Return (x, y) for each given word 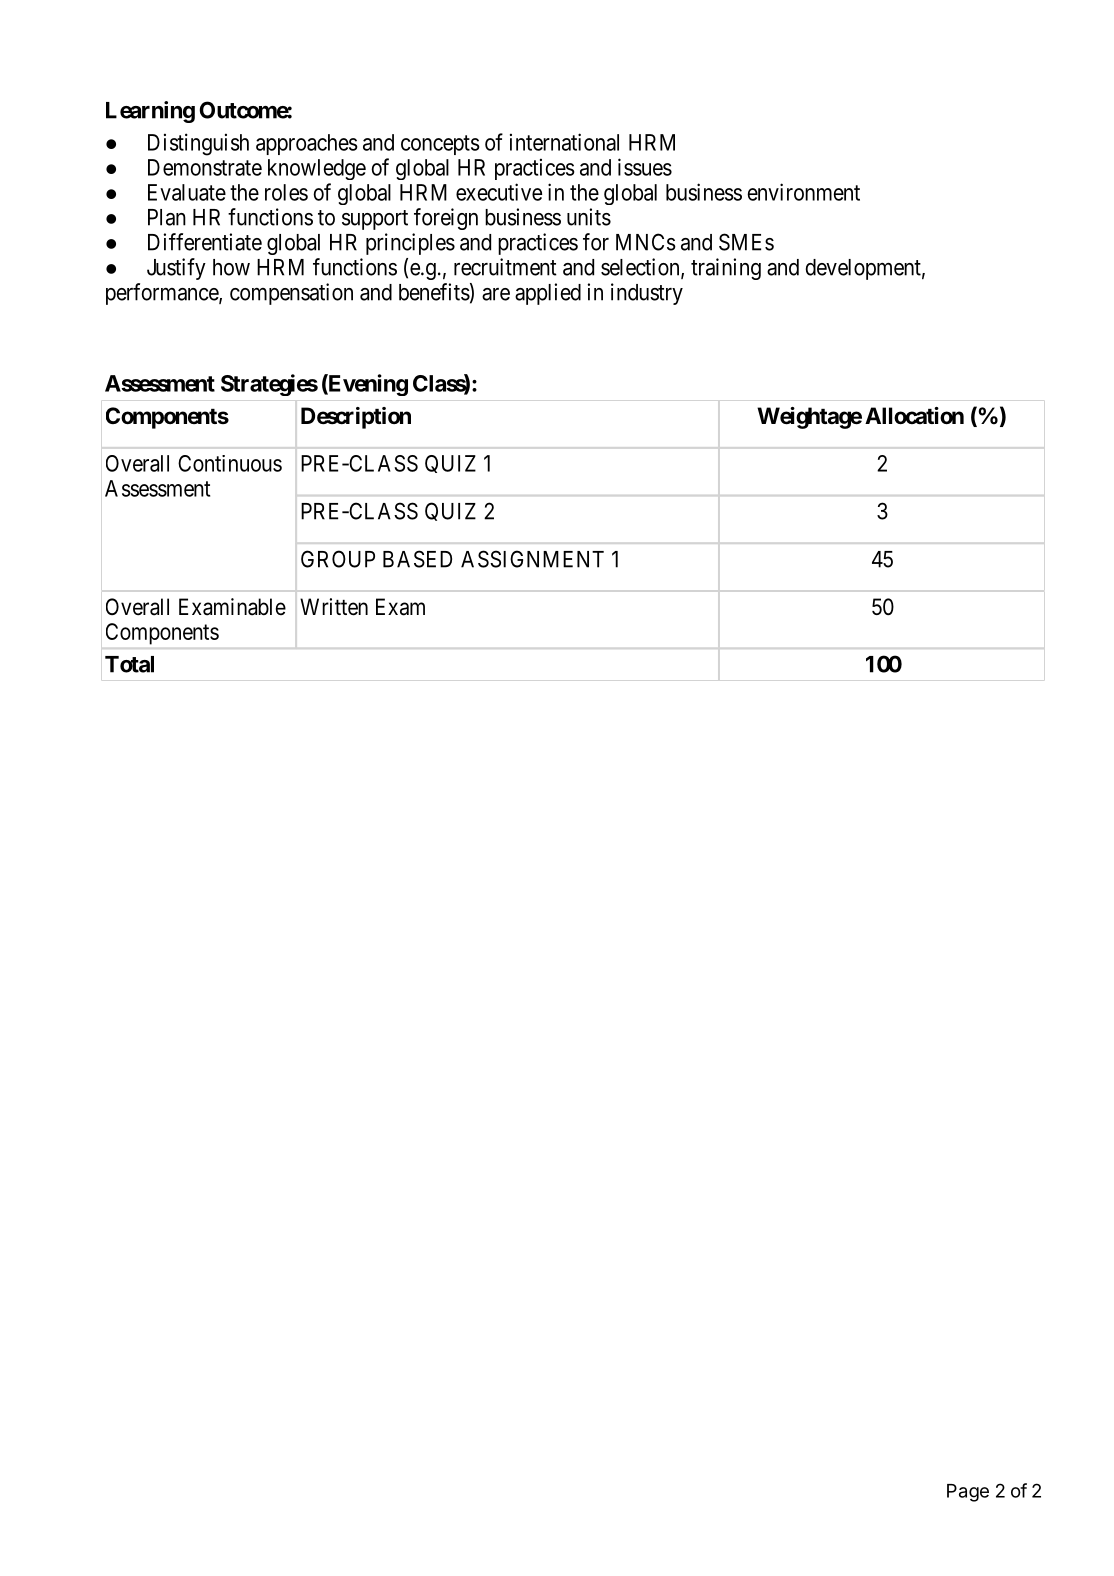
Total (129, 664)
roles (286, 192)
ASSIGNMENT (532, 559)
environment (803, 192)
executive (499, 192)
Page (968, 1493)
